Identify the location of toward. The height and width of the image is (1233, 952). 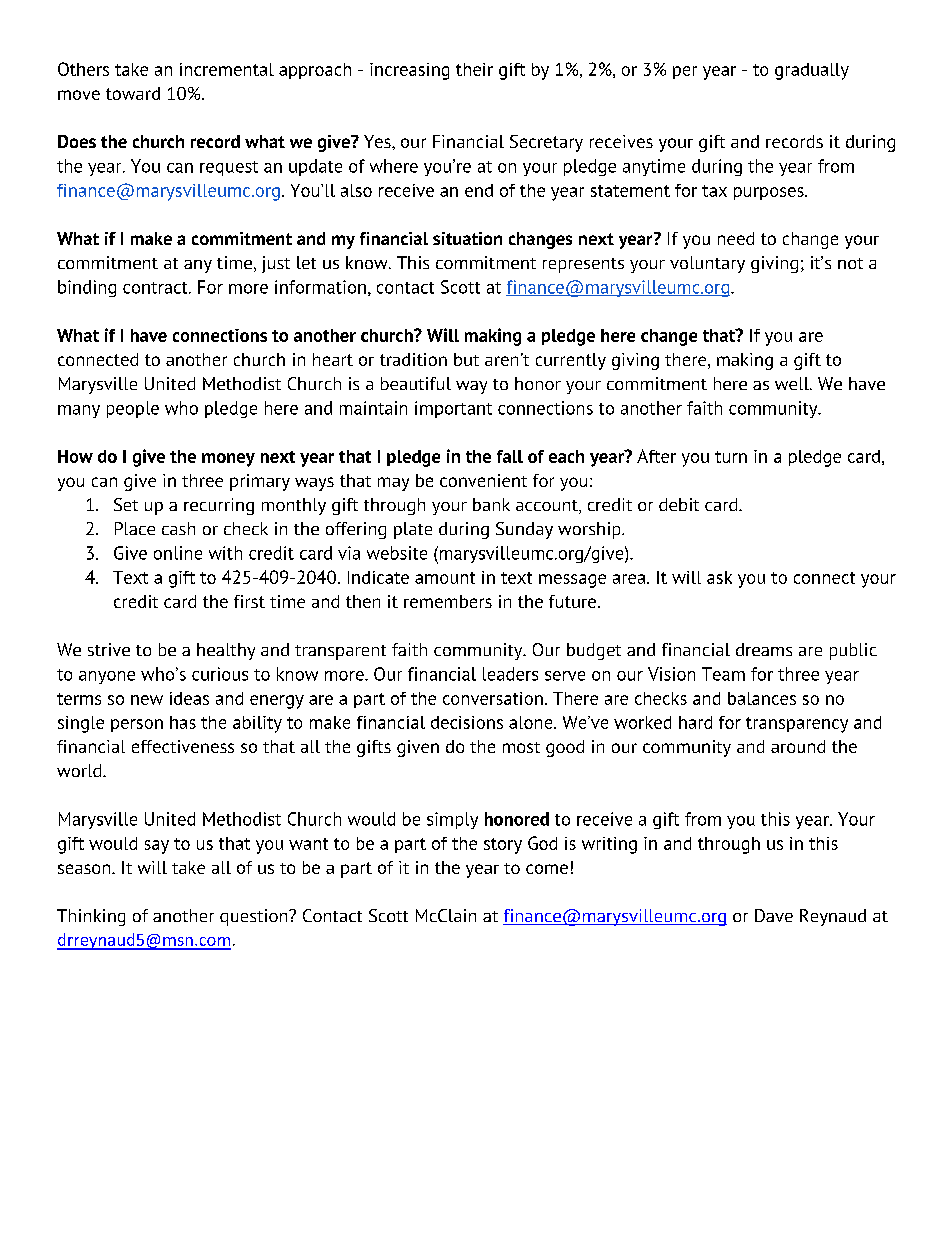
(133, 93).
